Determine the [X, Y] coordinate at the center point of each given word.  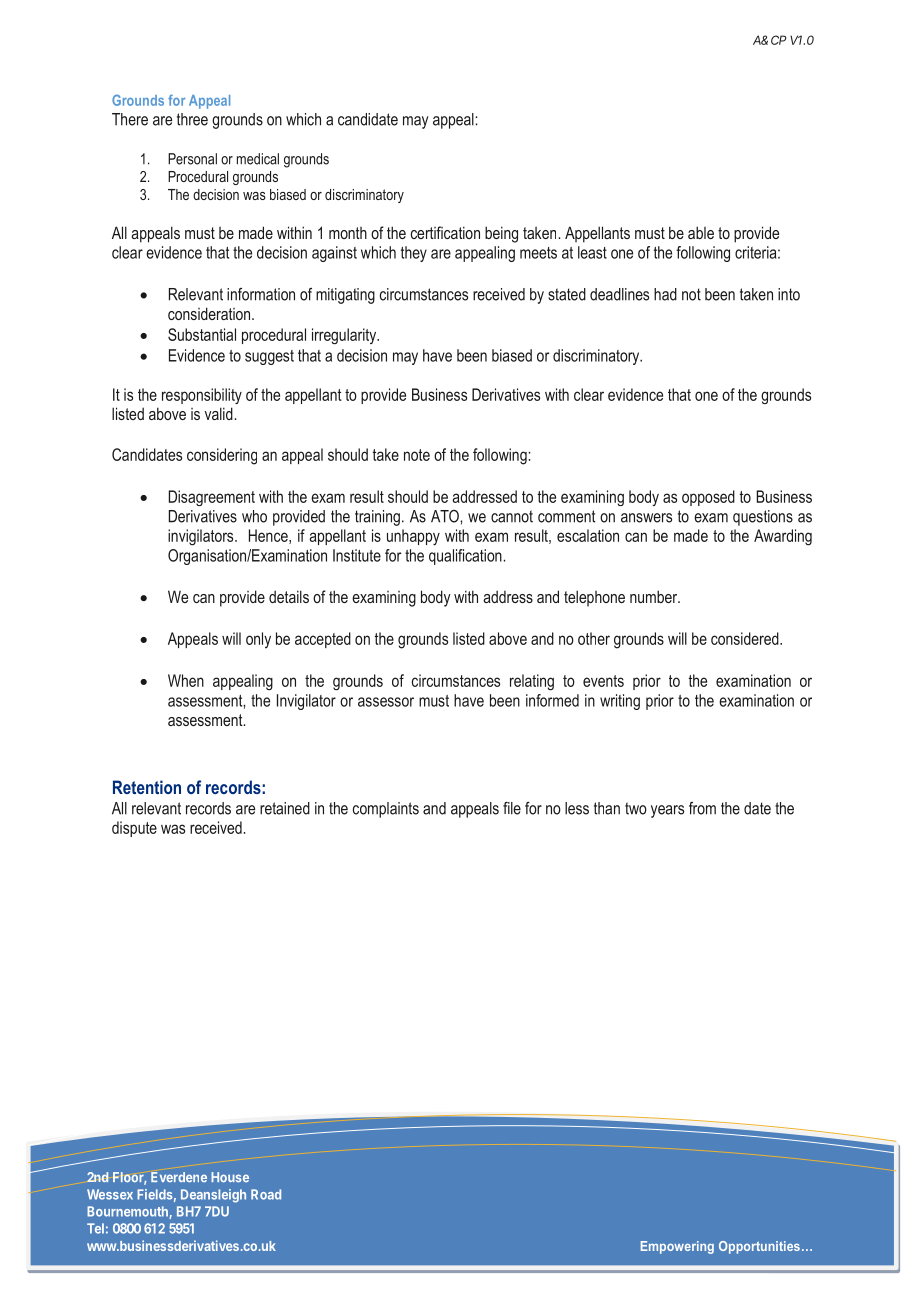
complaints [386, 810]
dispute [134, 829]
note [417, 455]
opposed [708, 498]
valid [219, 413]
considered [746, 638]
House [230, 1177]
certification [445, 232]
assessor [386, 702]
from [702, 808]
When [186, 680]
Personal [192, 159]
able [701, 232]
